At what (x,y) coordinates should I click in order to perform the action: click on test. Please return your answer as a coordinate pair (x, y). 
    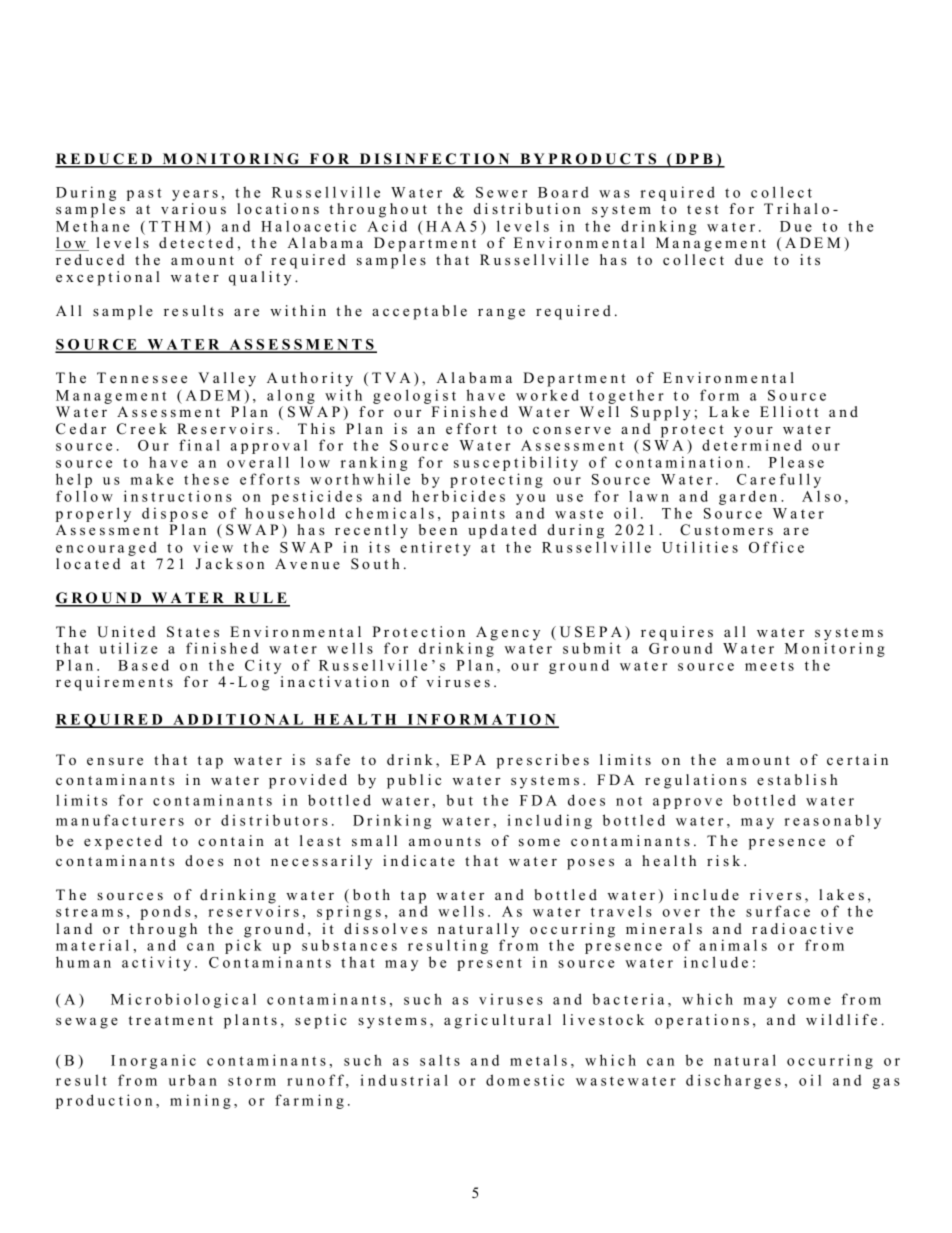
    Looking at the image, I should click on (702, 209).
